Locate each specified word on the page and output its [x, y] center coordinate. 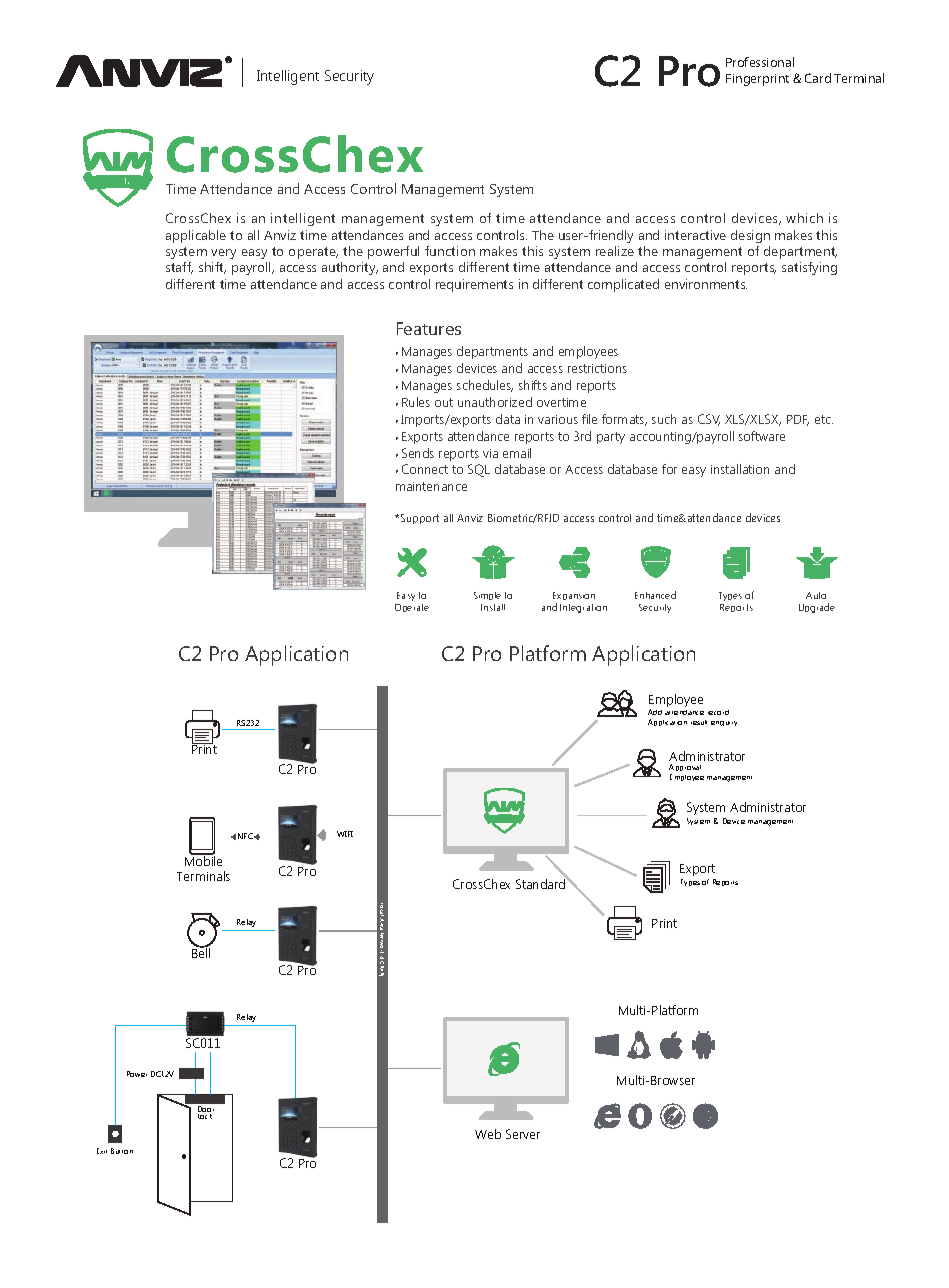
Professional [760, 62]
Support [420, 519]
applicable [196, 236]
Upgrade [817, 608]
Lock [205, 1115]
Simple [487, 596]
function [450, 251]
